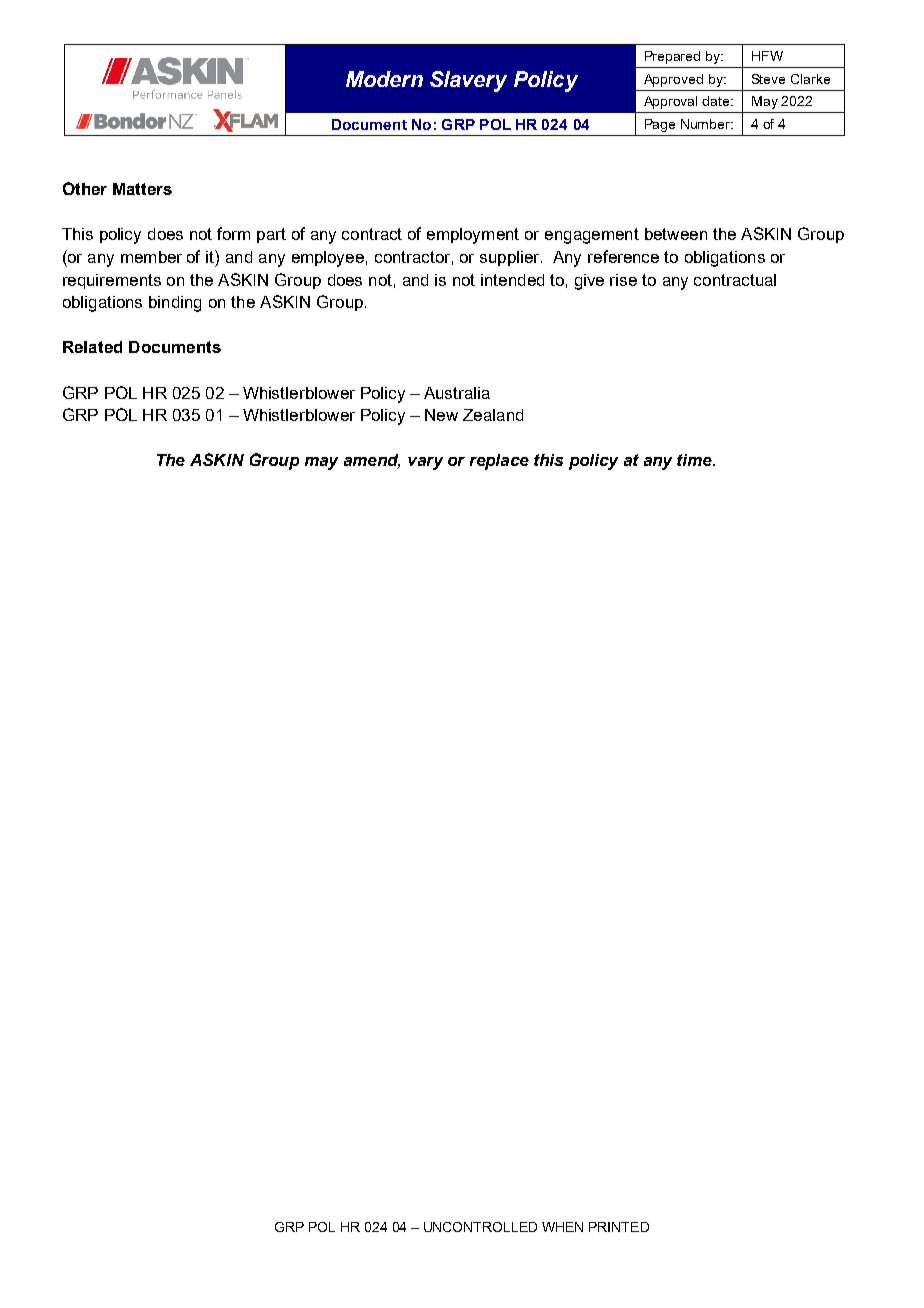 The image size is (924, 1308). What do you see at coordinates (372, 461) in the screenshot?
I see `amend` at bounding box center [372, 461].
